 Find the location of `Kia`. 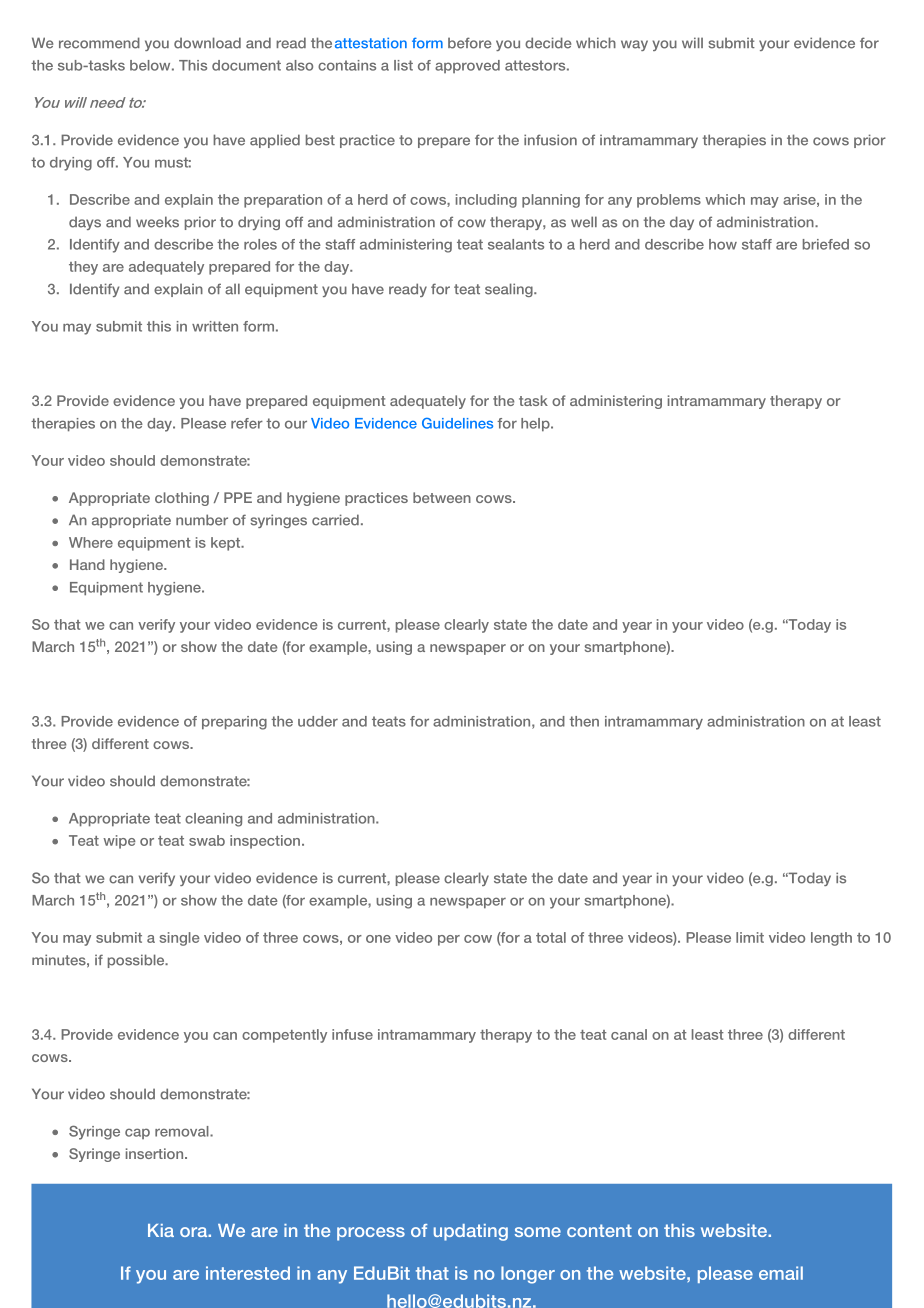

Kia is located at coordinates (161, 1230).
